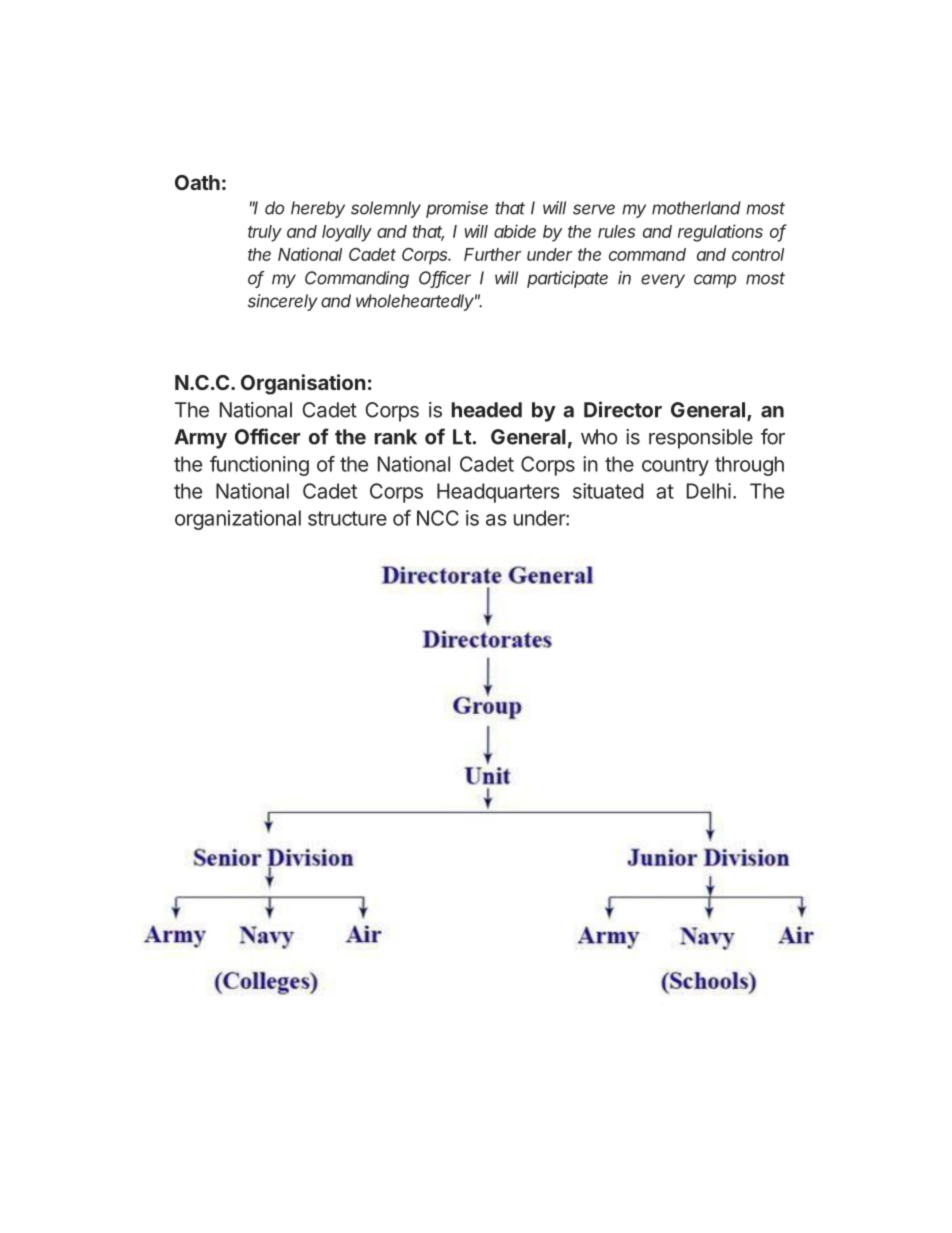 The image size is (952, 1233). Describe the element at coordinates (303, 384) in the image. I see `Organisation` at that location.
